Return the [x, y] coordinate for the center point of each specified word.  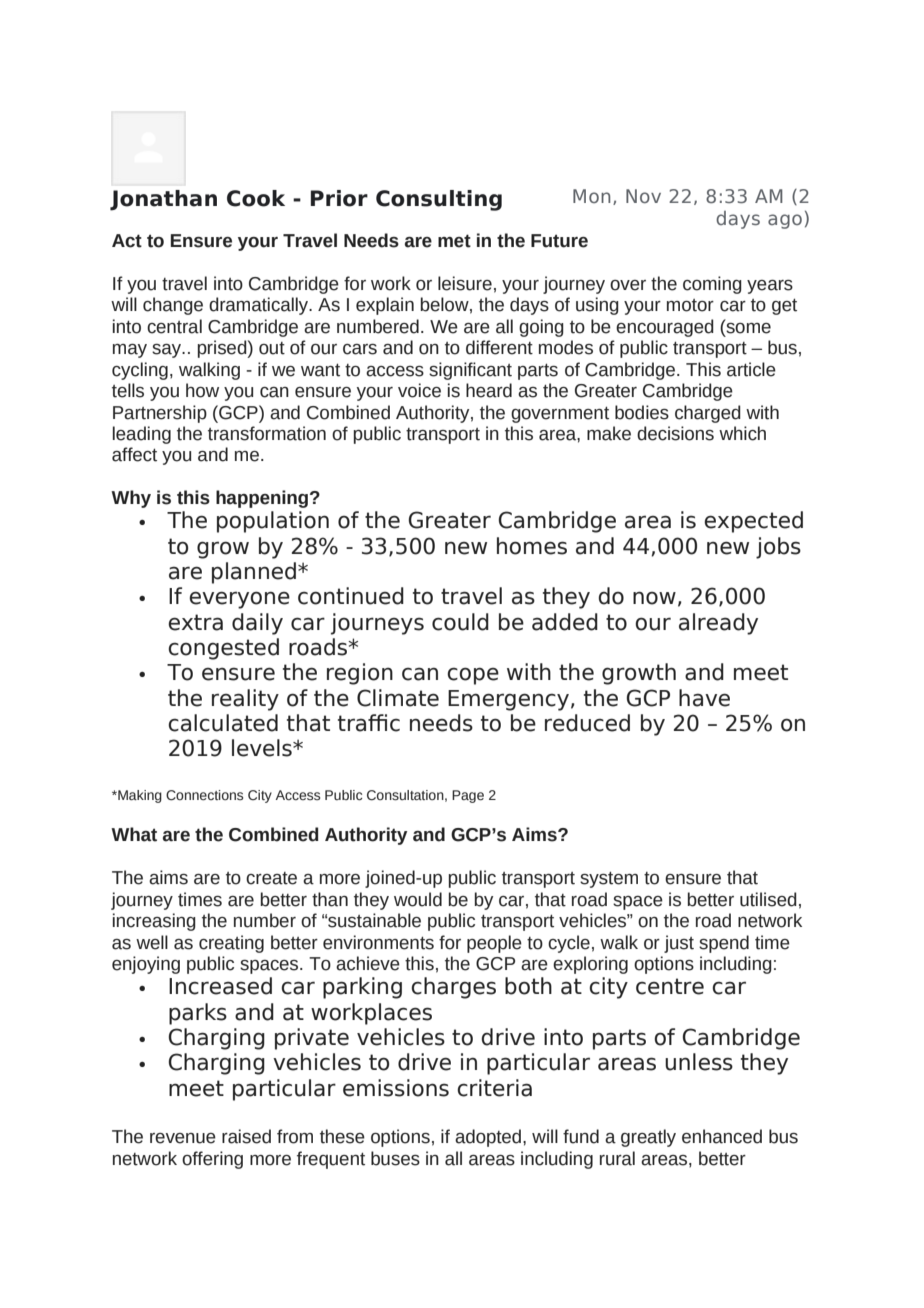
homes [532, 546]
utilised [768, 899]
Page [468, 796]
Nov [643, 196]
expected [753, 522]
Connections [204, 795]
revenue [183, 1138]
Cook [256, 198]
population [273, 522]
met [454, 241]
